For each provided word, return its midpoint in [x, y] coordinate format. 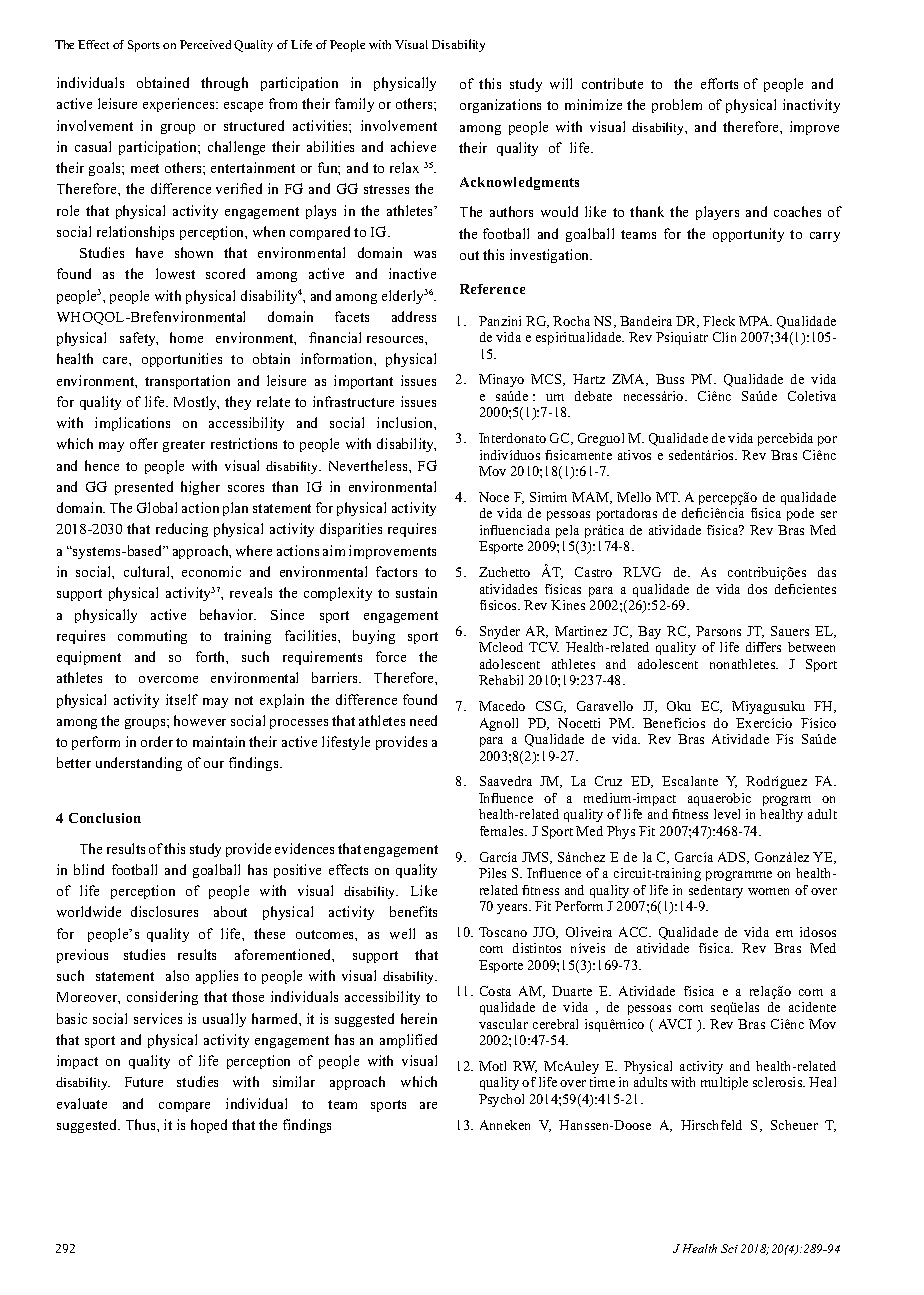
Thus [142, 1124]
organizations [500, 106]
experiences [180, 105]
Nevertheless [369, 465]
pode [800, 514]
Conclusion [105, 818]
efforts [719, 83]
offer [144, 443]
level [727, 814]
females [503, 831]
